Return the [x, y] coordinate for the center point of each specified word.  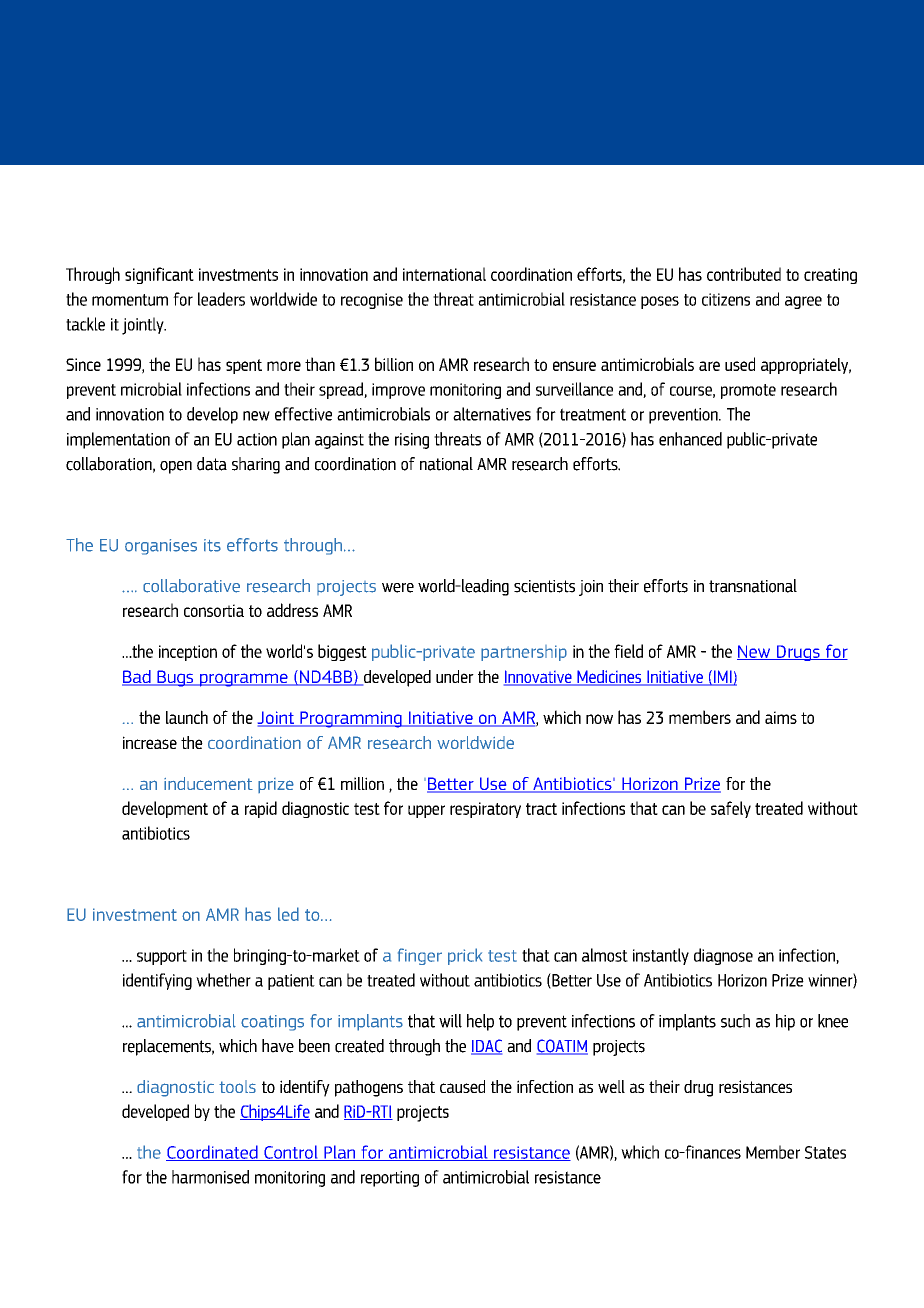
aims [781, 717]
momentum [130, 300]
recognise [372, 301]
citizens [726, 299]
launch [187, 717]
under [455, 676]
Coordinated [213, 1153]
